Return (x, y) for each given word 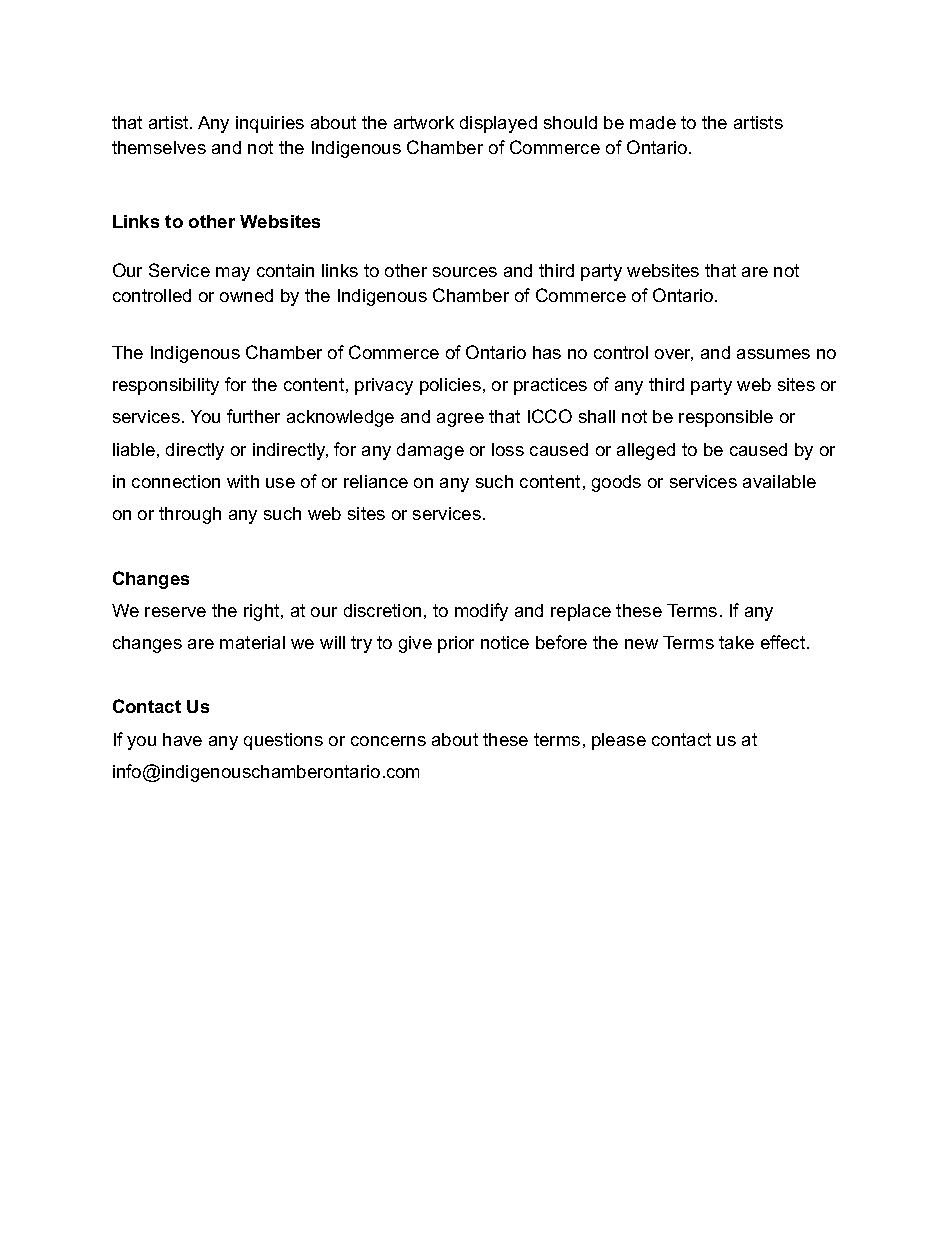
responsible (726, 418)
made (653, 122)
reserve (175, 612)
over (674, 355)
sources (465, 272)
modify (481, 612)
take (736, 642)
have (182, 739)
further (253, 416)
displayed (498, 124)
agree (460, 420)
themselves (159, 147)
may (233, 274)
